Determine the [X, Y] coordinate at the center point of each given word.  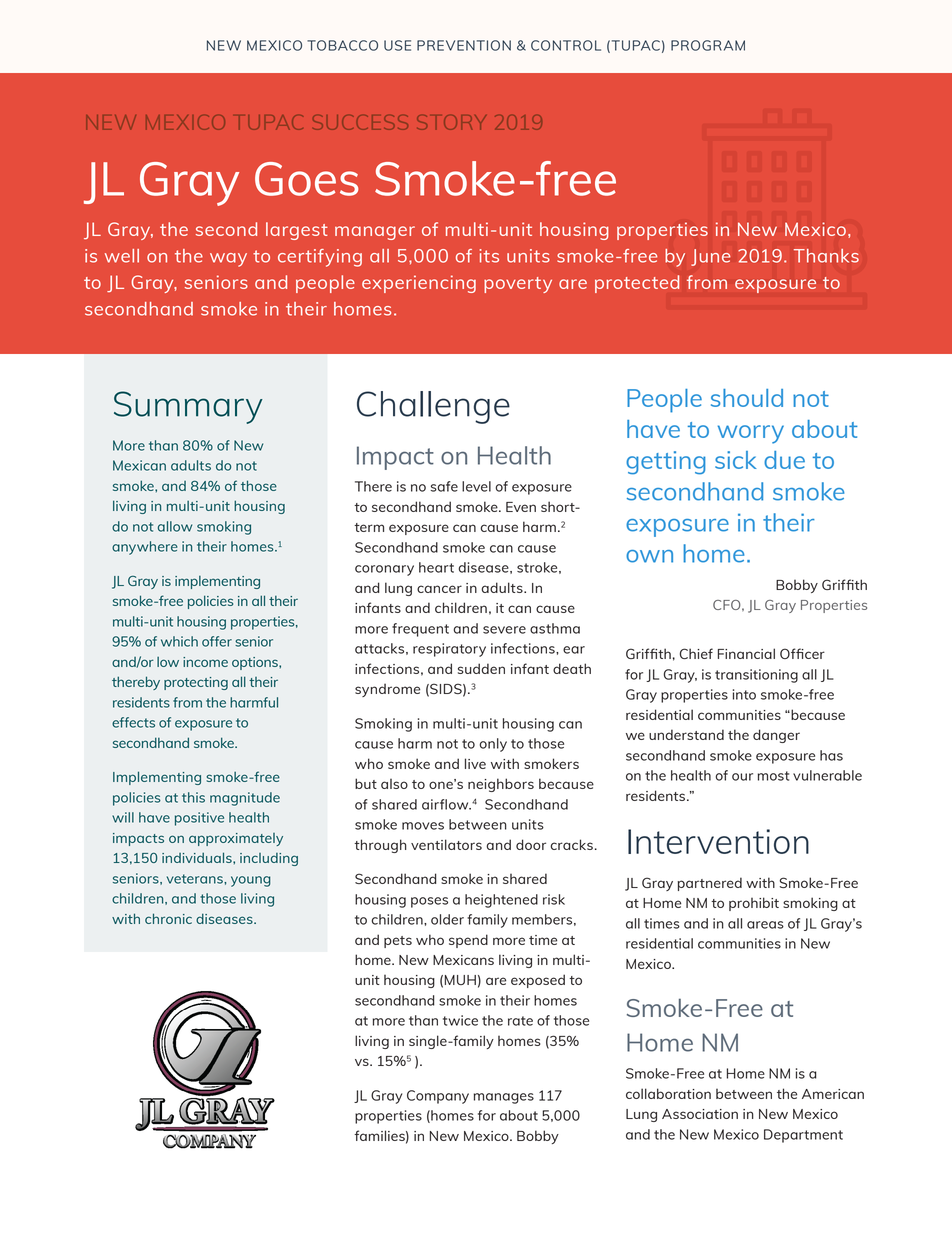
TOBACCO [342, 45]
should [747, 398]
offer [217, 641]
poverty [518, 285]
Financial [746, 653]
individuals [198, 857]
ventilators [446, 844]
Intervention [718, 841]
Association [700, 1114]
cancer [439, 589]
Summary [188, 407]
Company [438, 1097]
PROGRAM [708, 45]
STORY [451, 122]
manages [504, 1098]
